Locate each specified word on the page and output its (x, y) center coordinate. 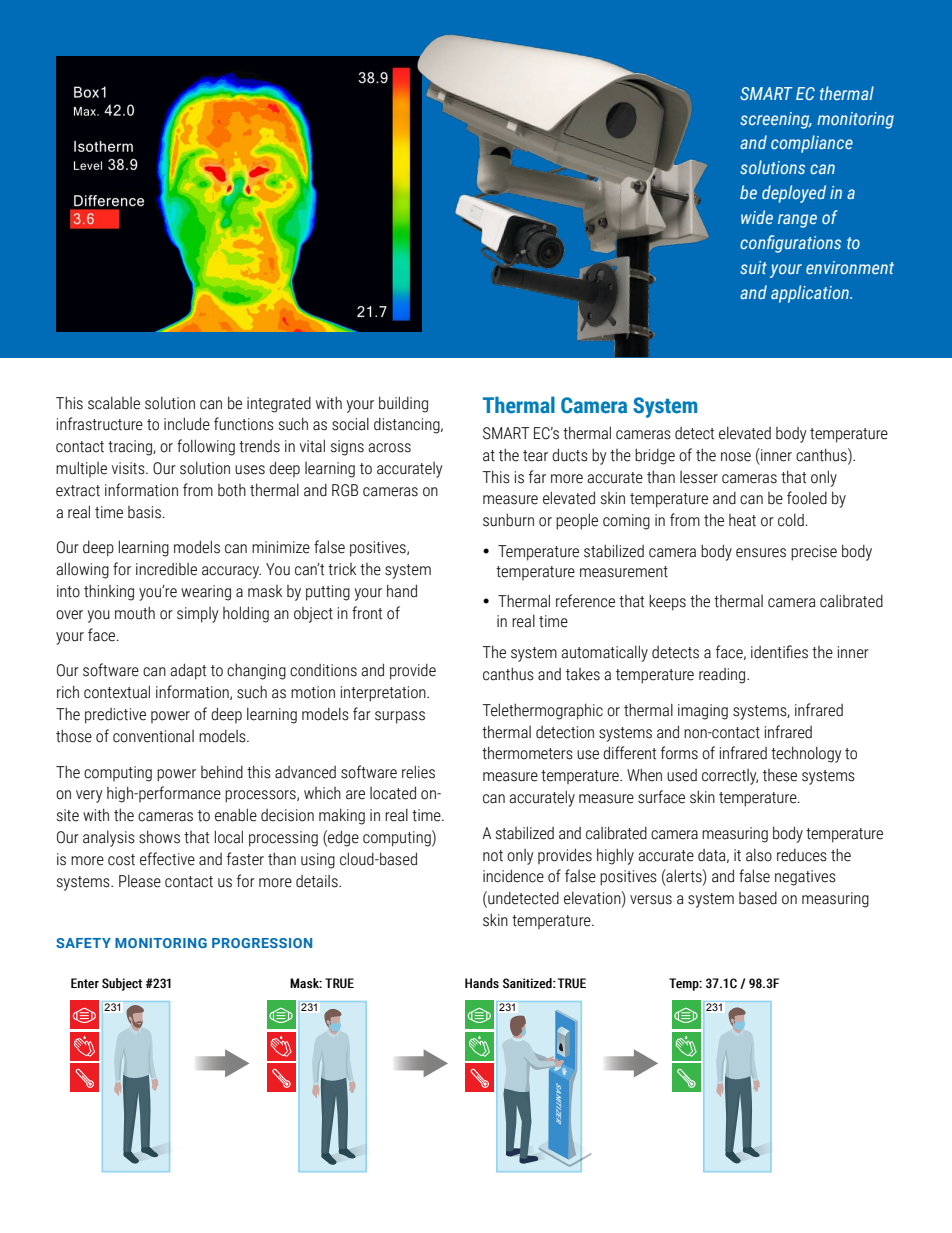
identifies (779, 652)
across (389, 448)
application (811, 294)
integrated (279, 405)
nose (736, 457)
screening (776, 120)
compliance (812, 144)
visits (129, 468)
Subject (122, 984)
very (89, 796)
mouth (135, 613)
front (367, 613)
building (403, 404)
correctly (730, 777)
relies (418, 772)
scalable (114, 403)
